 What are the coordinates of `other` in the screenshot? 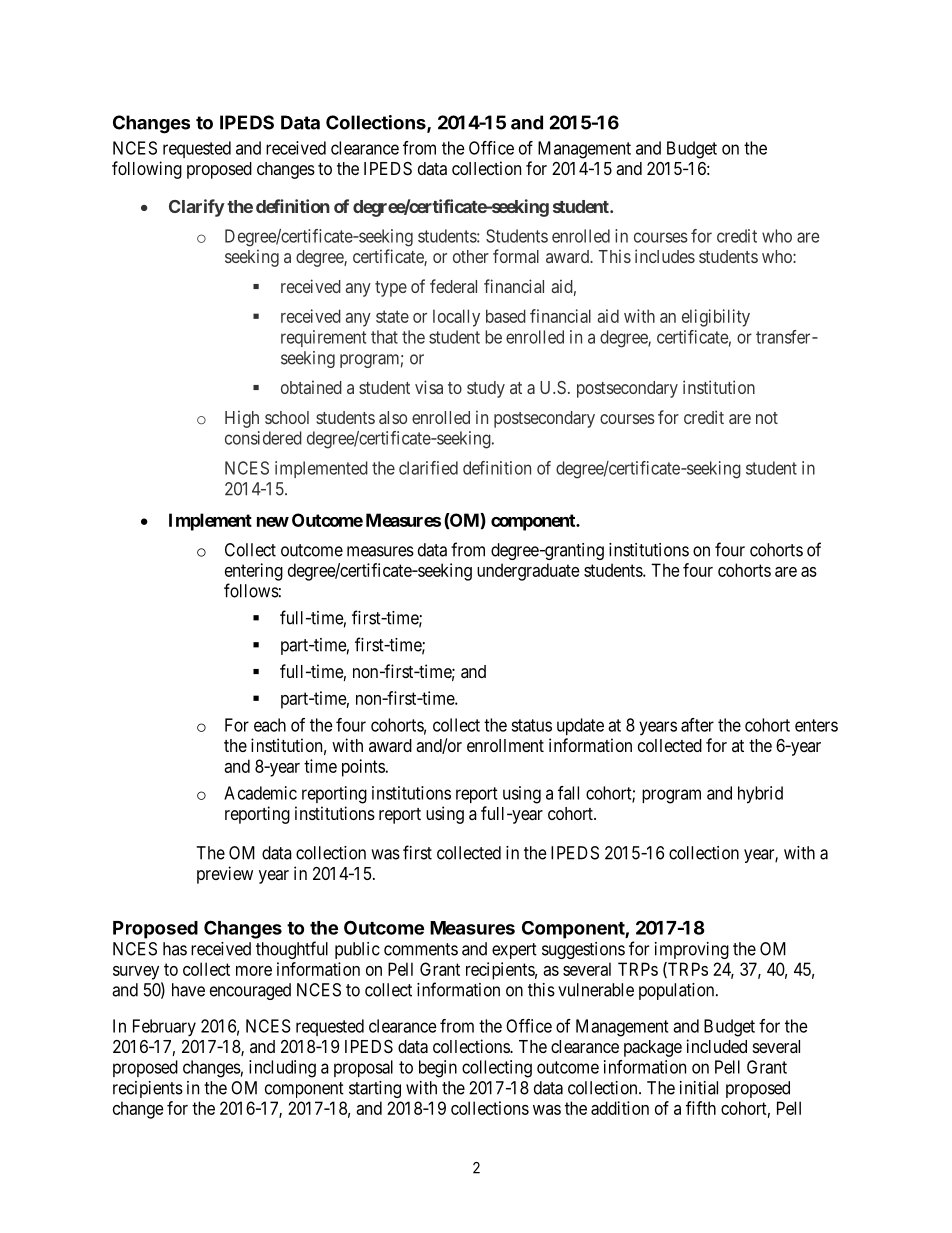 It's located at (471, 256).
